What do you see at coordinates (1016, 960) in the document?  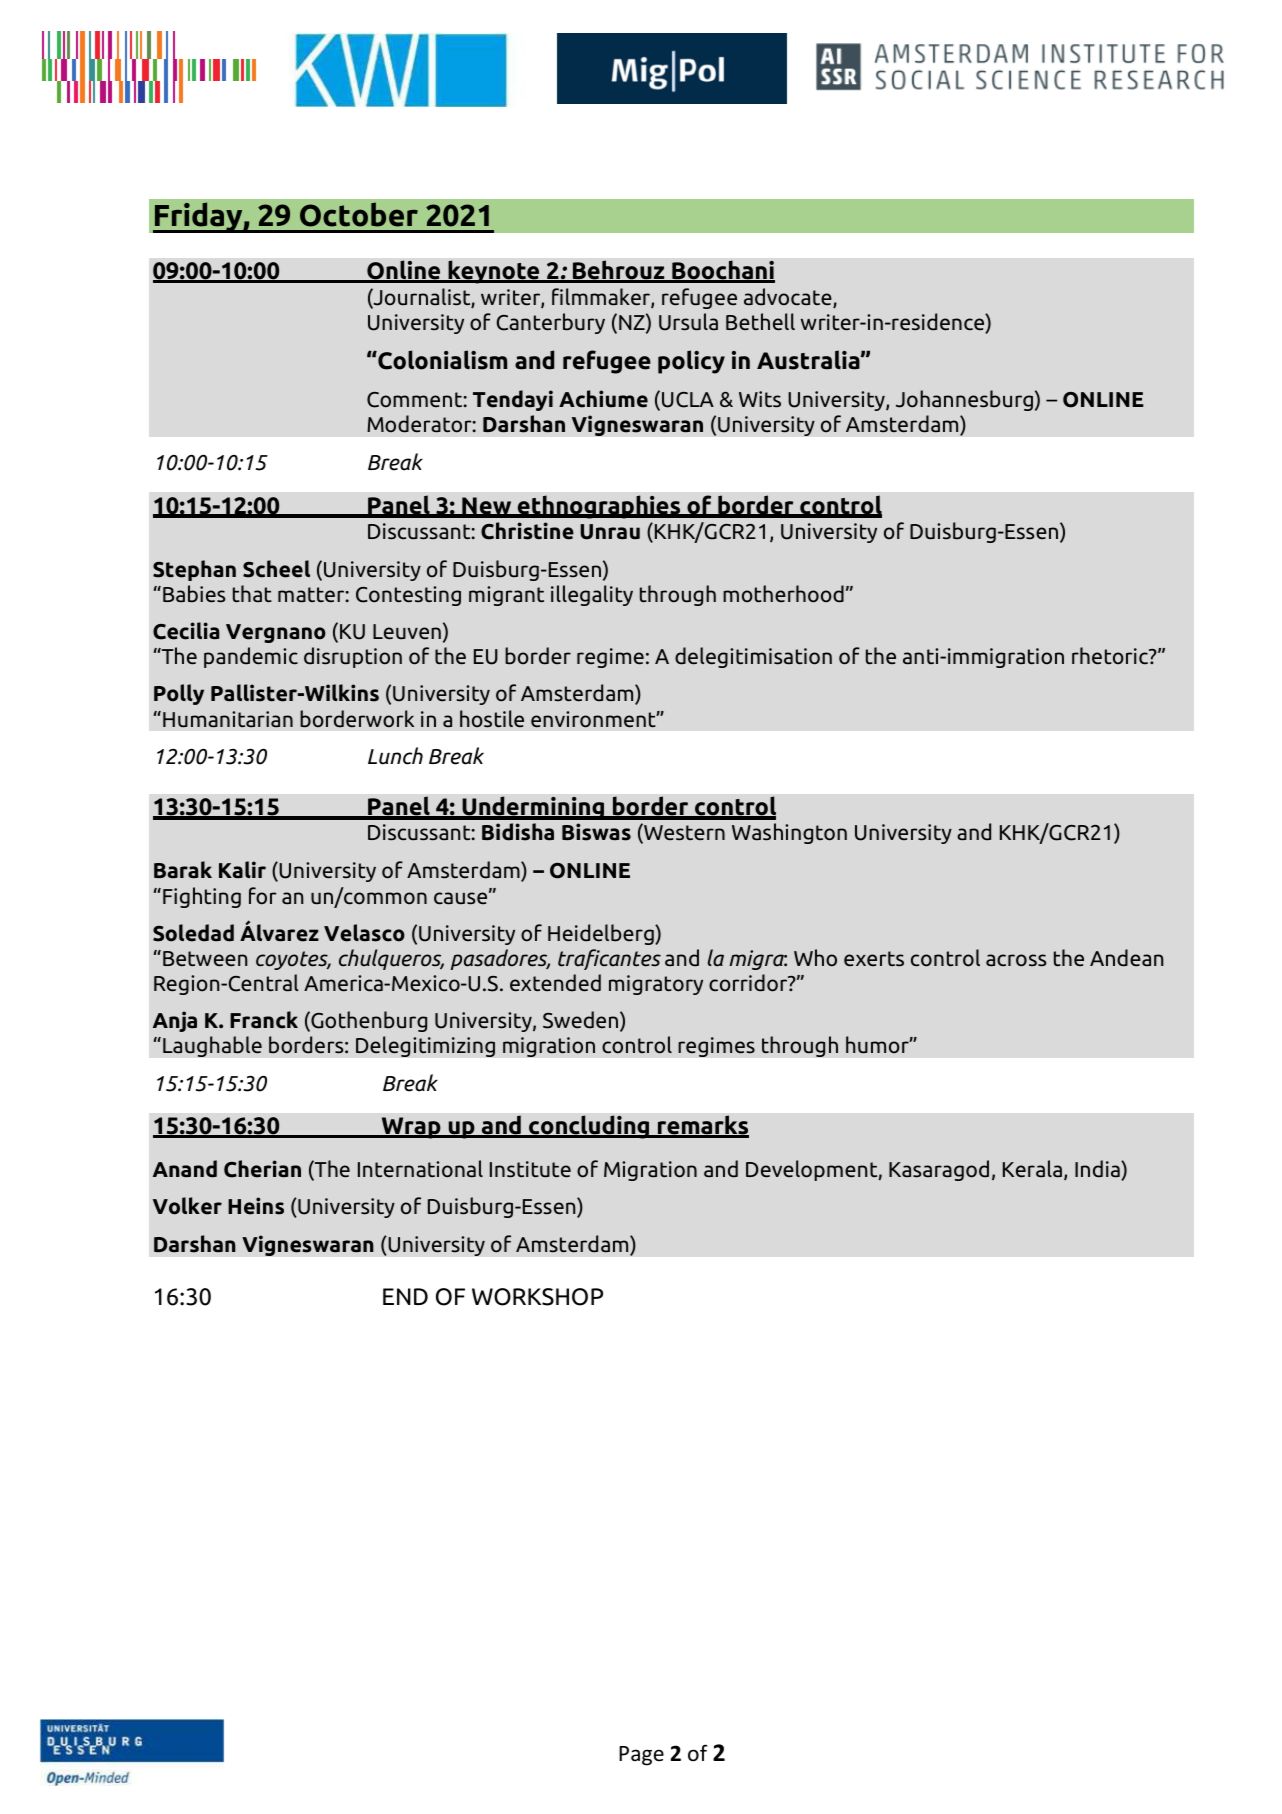 I see `across` at bounding box center [1016, 960].
